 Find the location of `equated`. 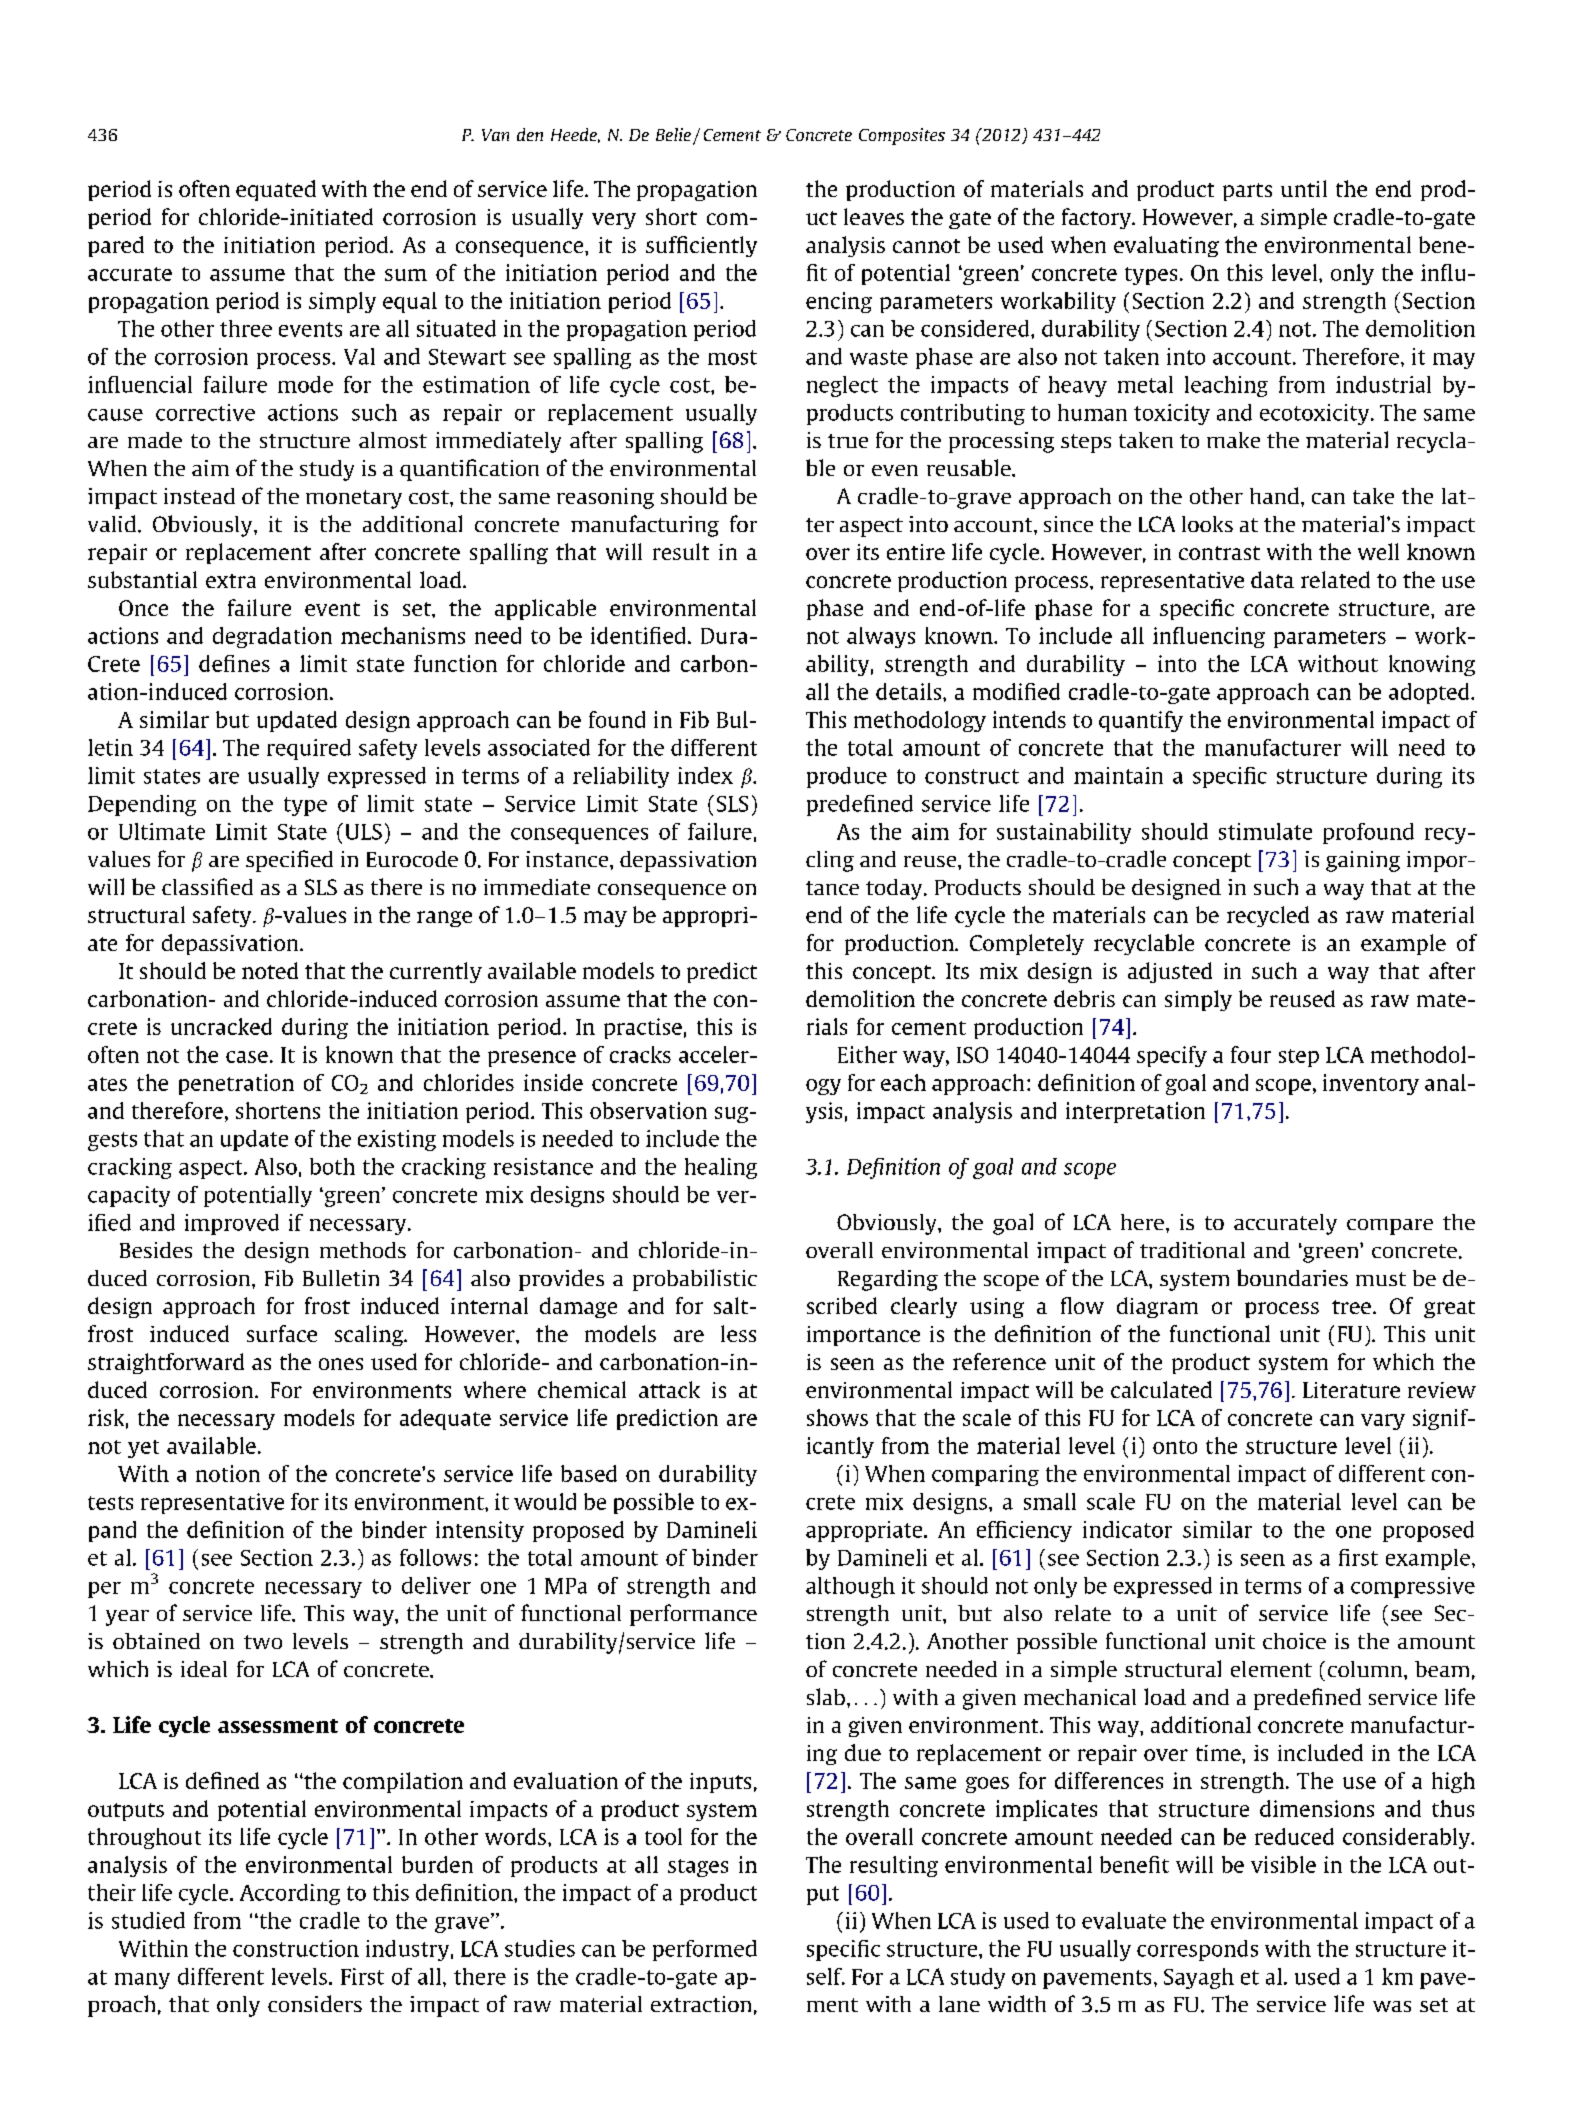

equated is located at coordinates (276, 190).
